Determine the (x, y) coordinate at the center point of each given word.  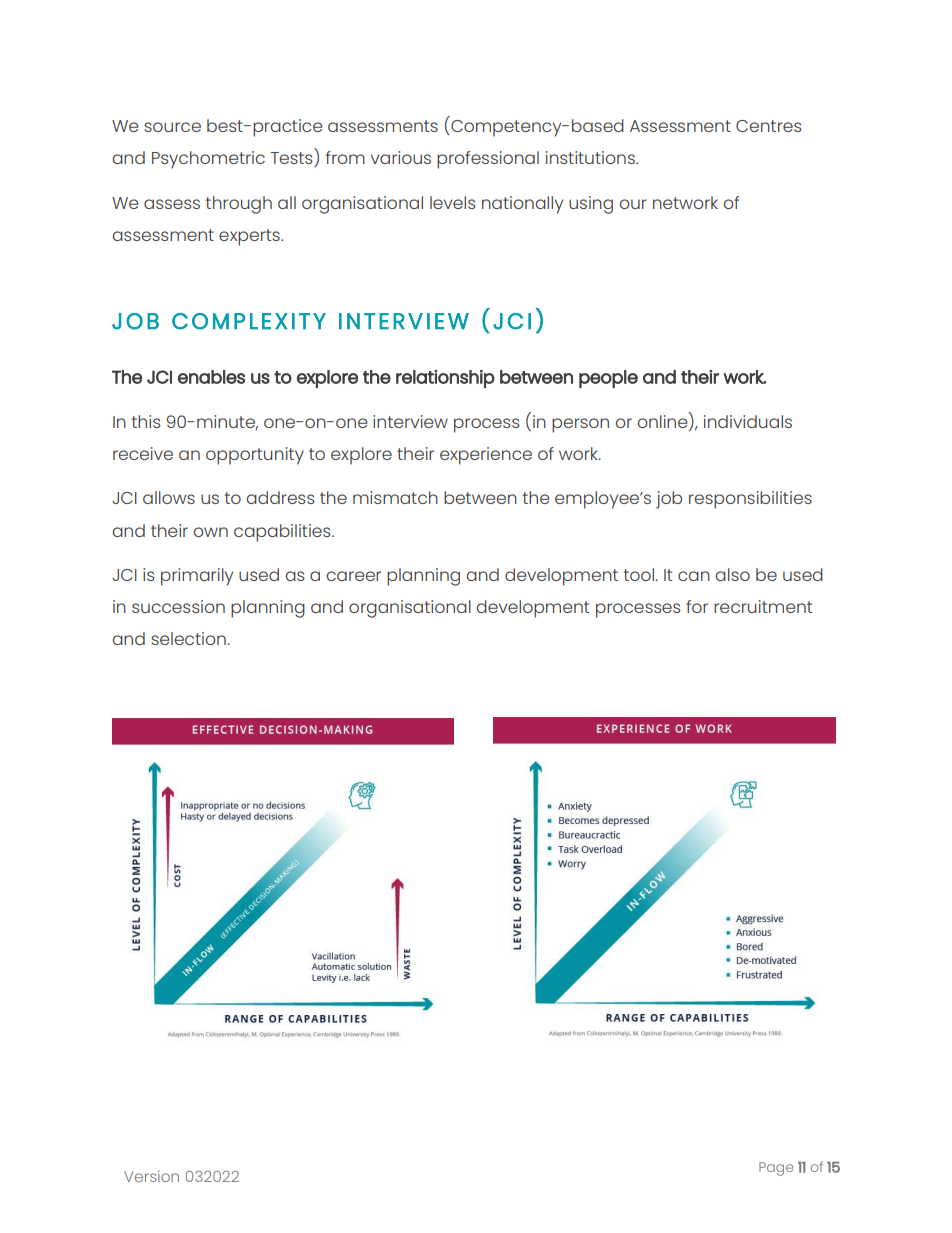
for (697, 606)
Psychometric (208, 160)
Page (776, 1169)
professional (488, 160)
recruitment (763, 606)
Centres (769, 126)
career (353, 576)
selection (189, 638)
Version (151, 1176)
